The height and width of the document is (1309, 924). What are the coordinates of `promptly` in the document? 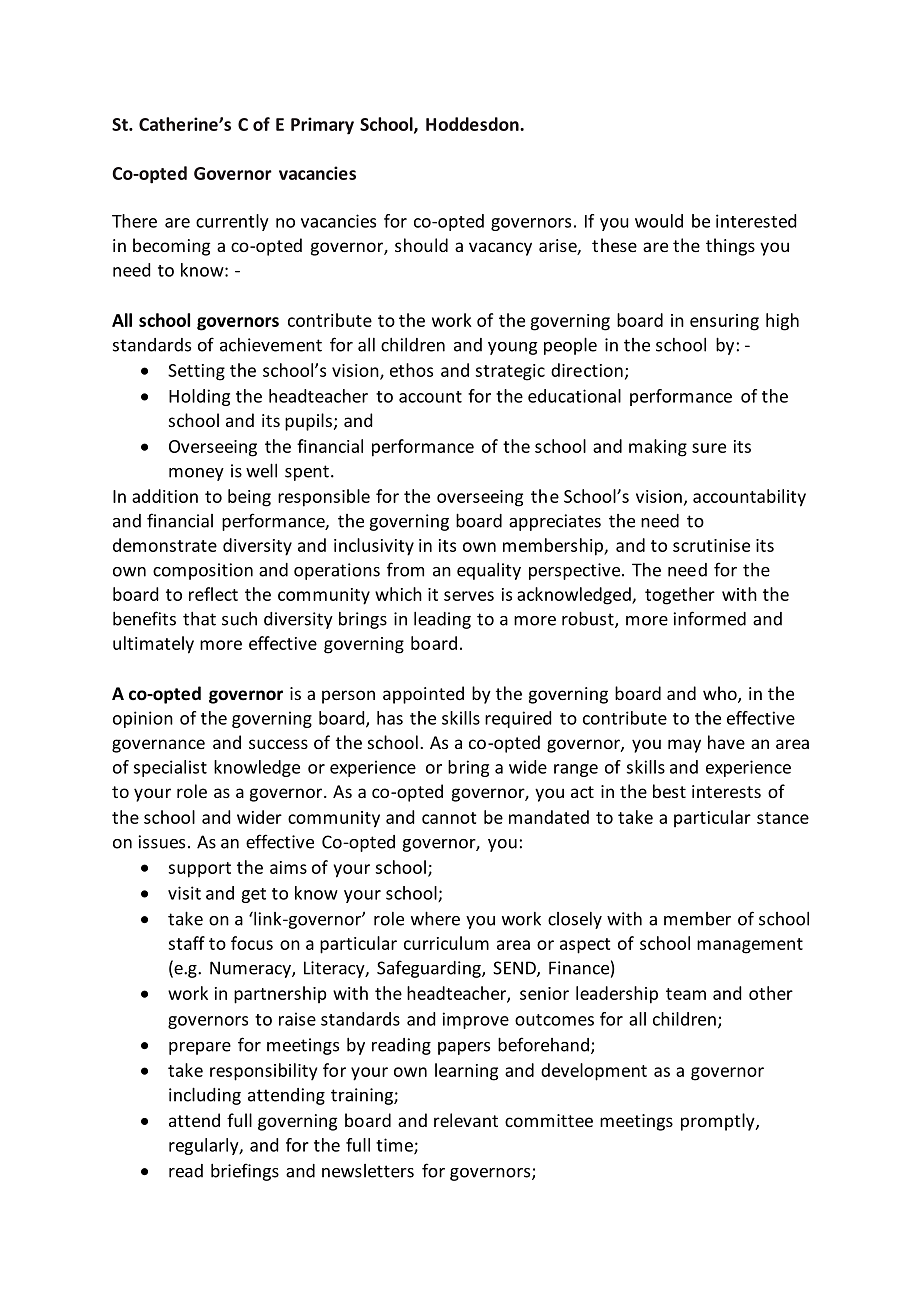 It's located at (719, 1122).
